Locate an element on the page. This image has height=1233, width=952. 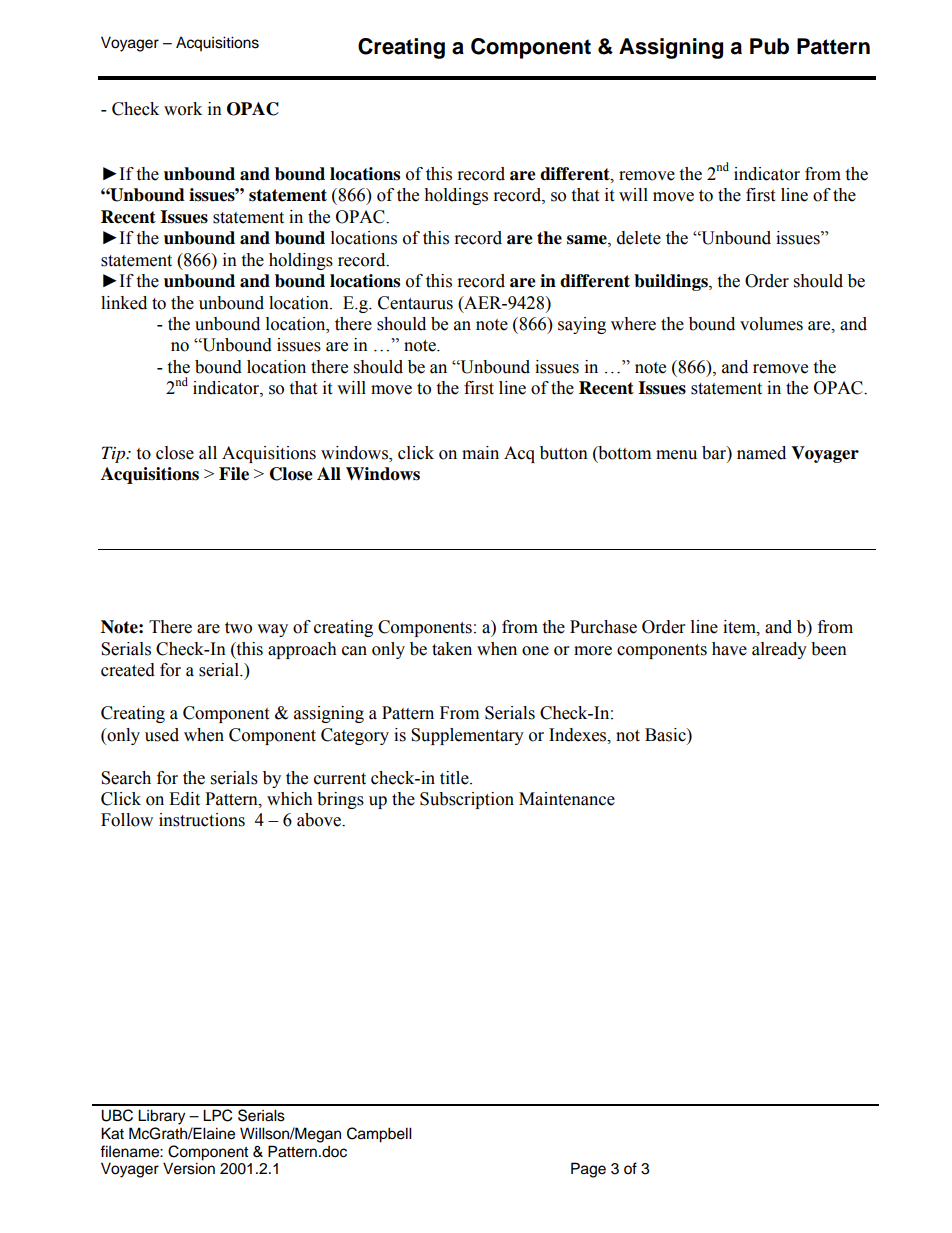
Tip is located at coordinates (115, 454).
